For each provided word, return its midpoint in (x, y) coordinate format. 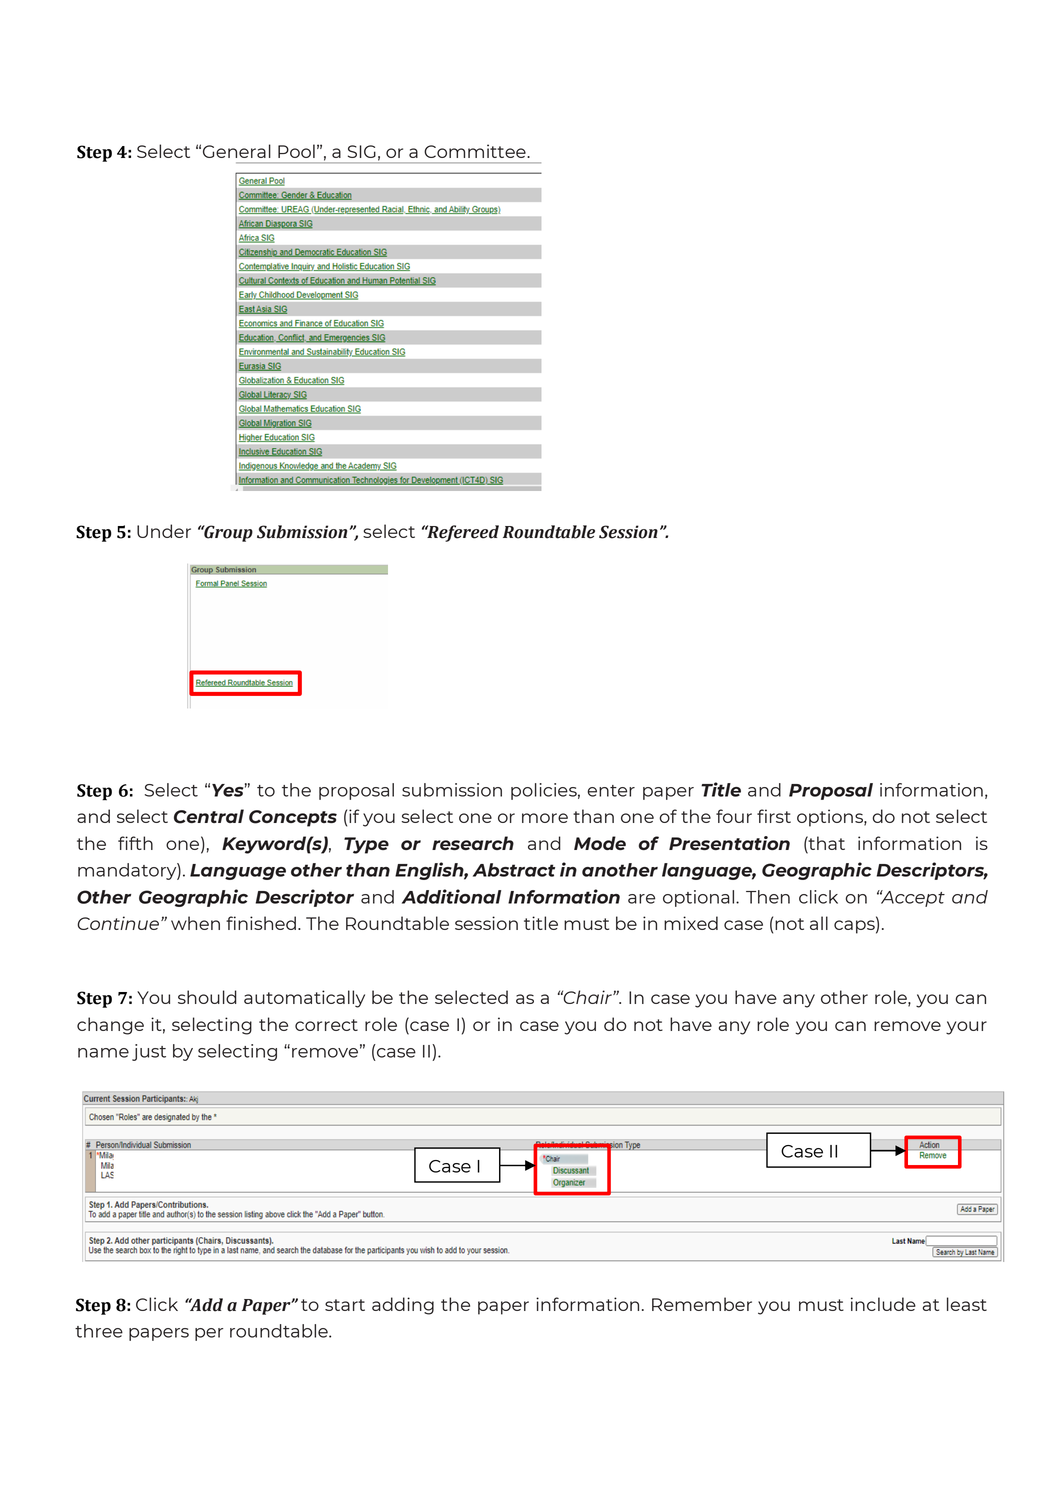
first (774, 816)
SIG (362, 151)
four (734, 816)
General (237, 151)
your (966, 1028)
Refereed (462, 533)
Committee (476, 151)
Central (209, 816)
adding (403, 1306)
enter (611, 791)
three (99, 1331)
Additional (451, 896)
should (207, 997)
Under (164, 531)
